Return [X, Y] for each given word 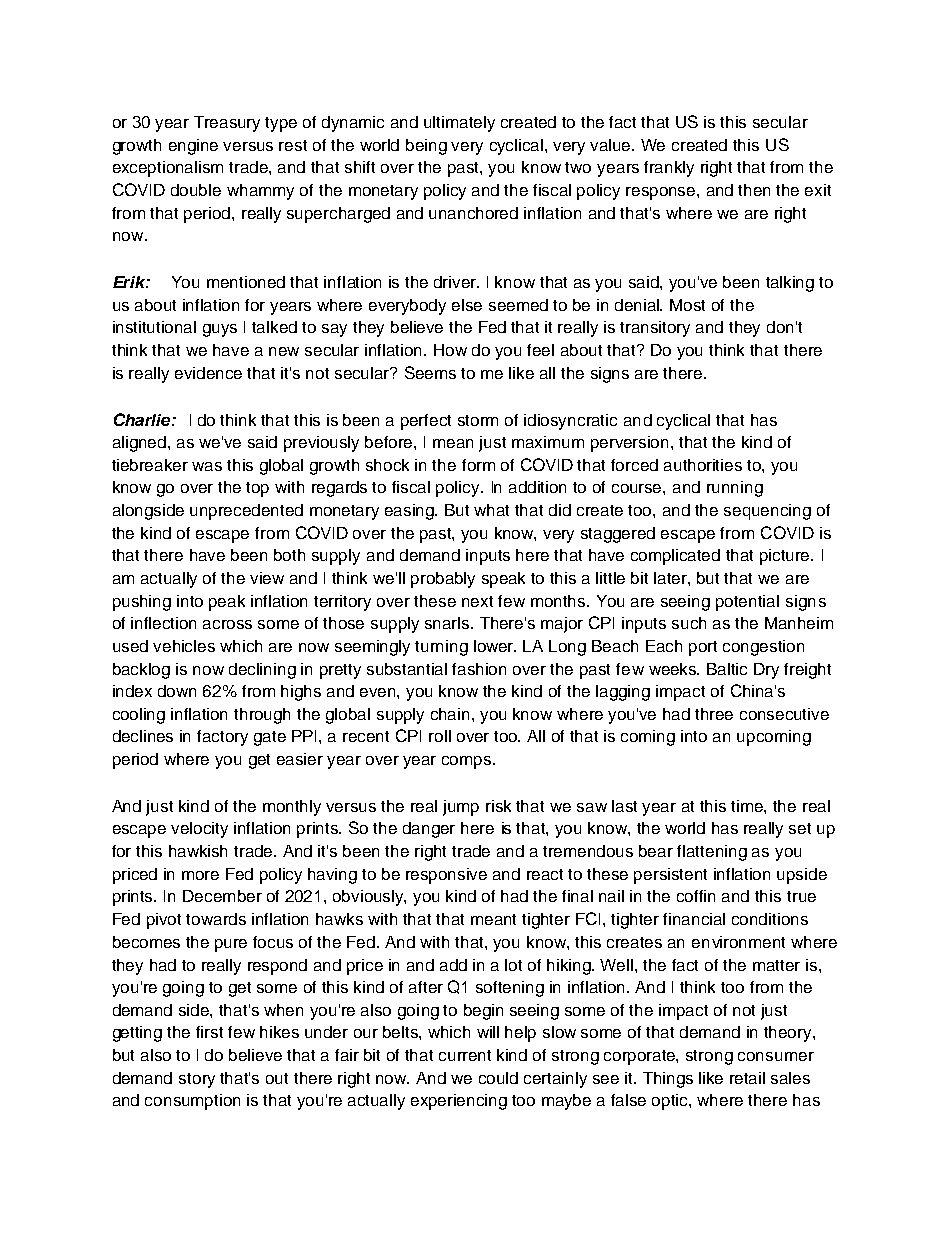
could [498, 1078]
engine [193, 147]
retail [747, 1078]
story [197, 1080]
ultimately [459, 124]
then [754, 190]
